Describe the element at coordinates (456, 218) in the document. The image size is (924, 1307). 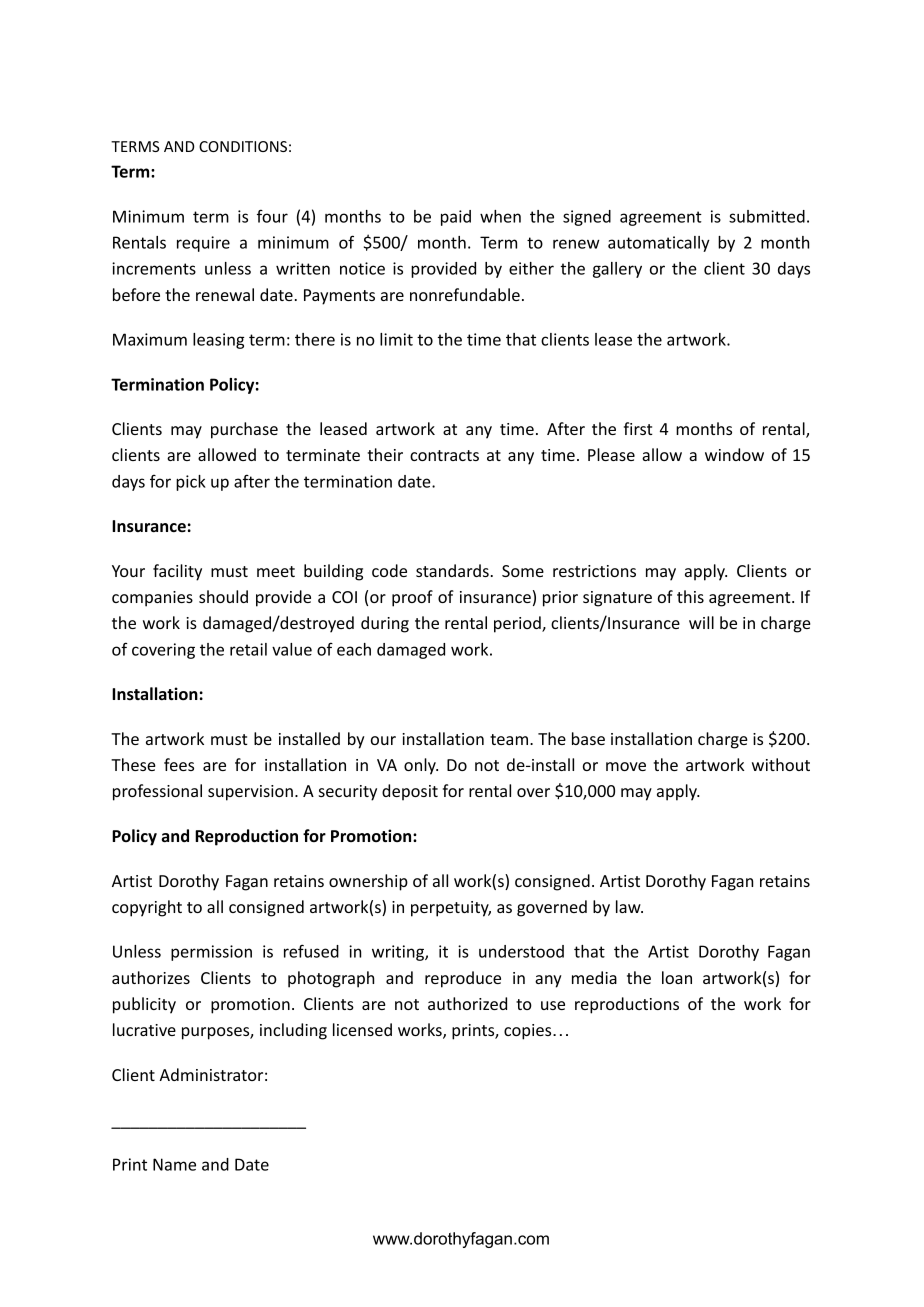
I see `paid` at that location.
